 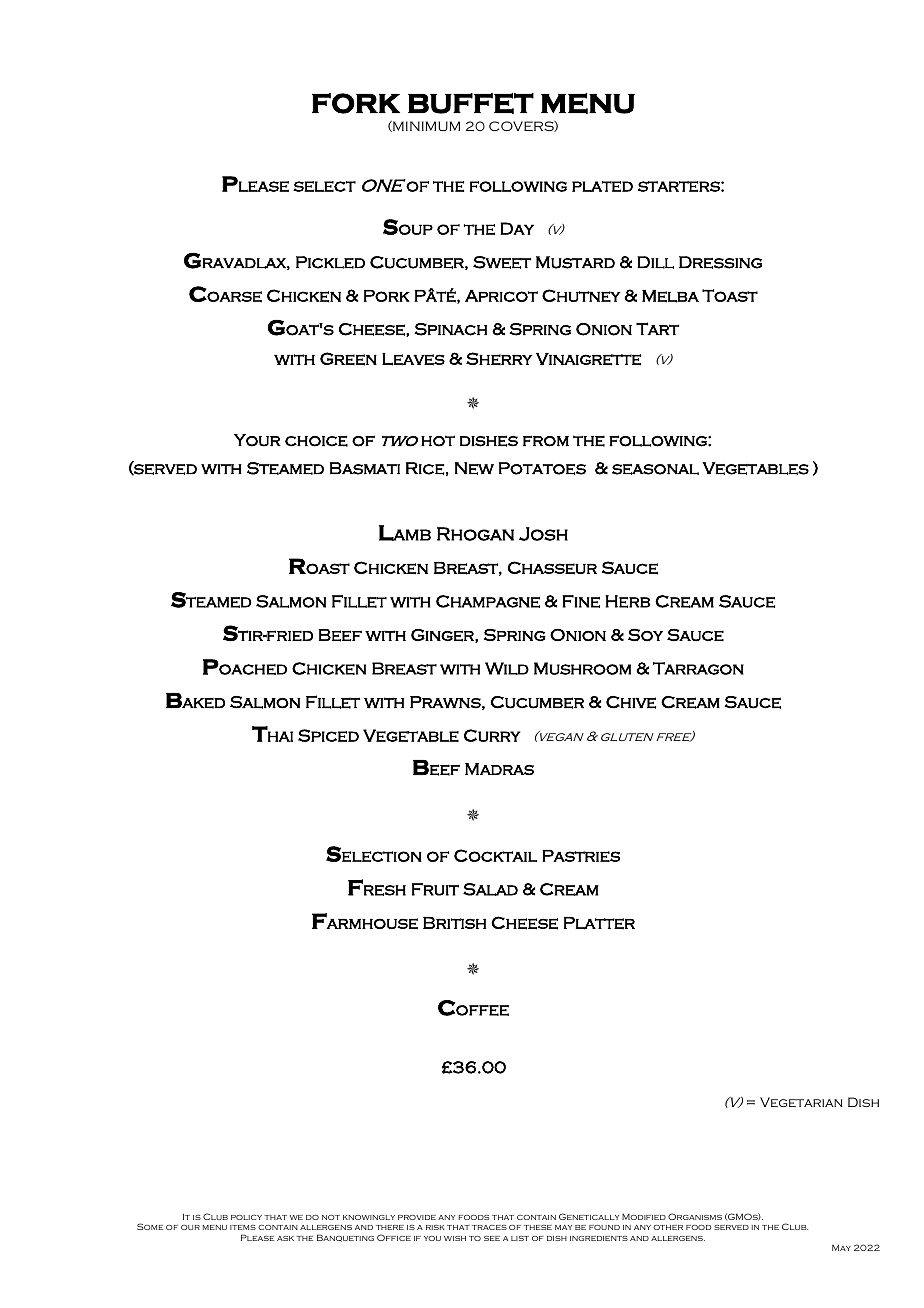 I want to click on New, so click(x=474, y=468).
